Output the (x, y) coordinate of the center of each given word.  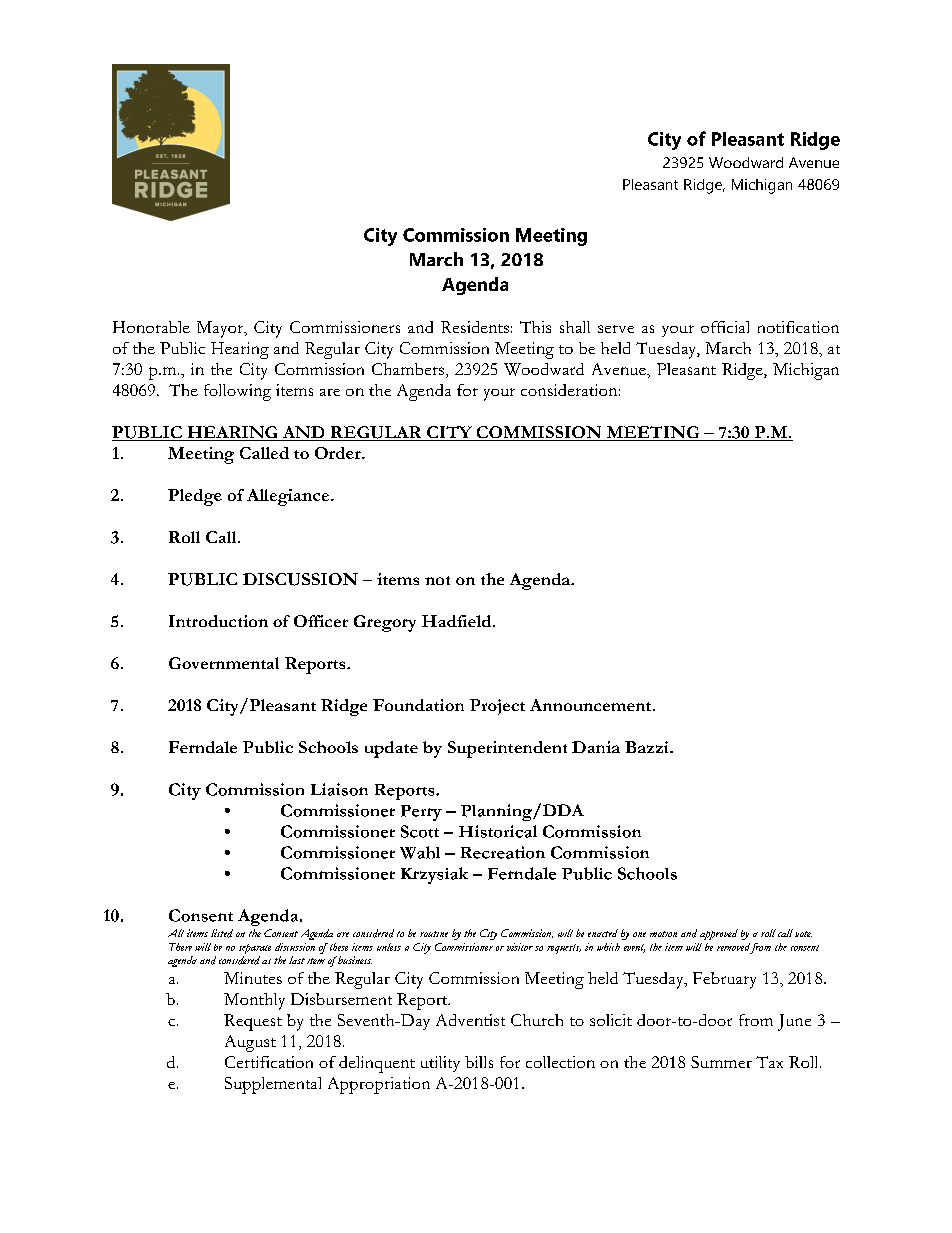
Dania (596, 747)
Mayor (221, 329)
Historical (498, 831)
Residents (475, 327)
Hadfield (458, 621)
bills (479, 1062)
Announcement (592, 705)
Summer (721, 1062)
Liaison (339, 789)
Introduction (218, 621)
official (725, 327)
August (250, 1043)
